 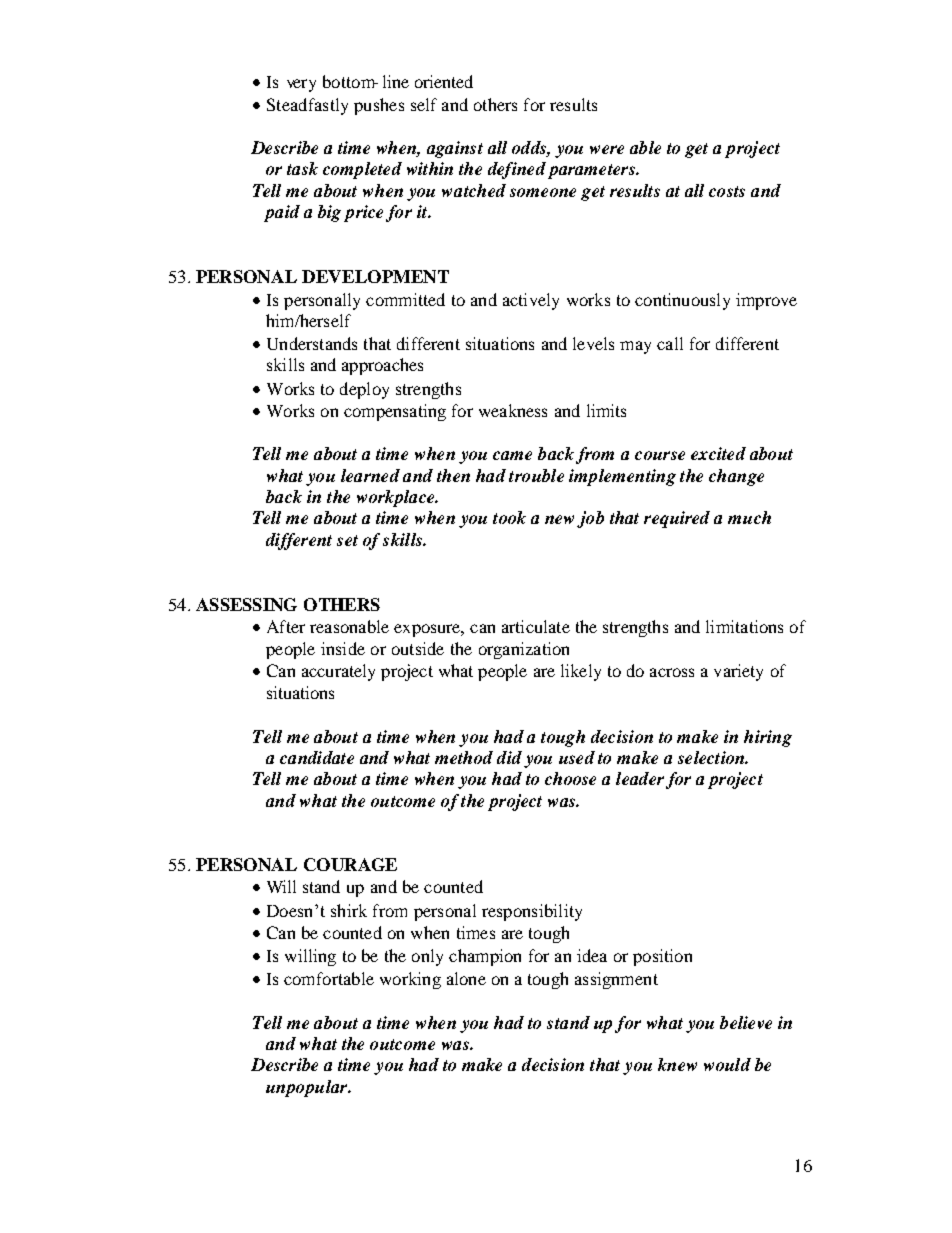 I want to click on unpopular, so click(x=308, y=1088).
